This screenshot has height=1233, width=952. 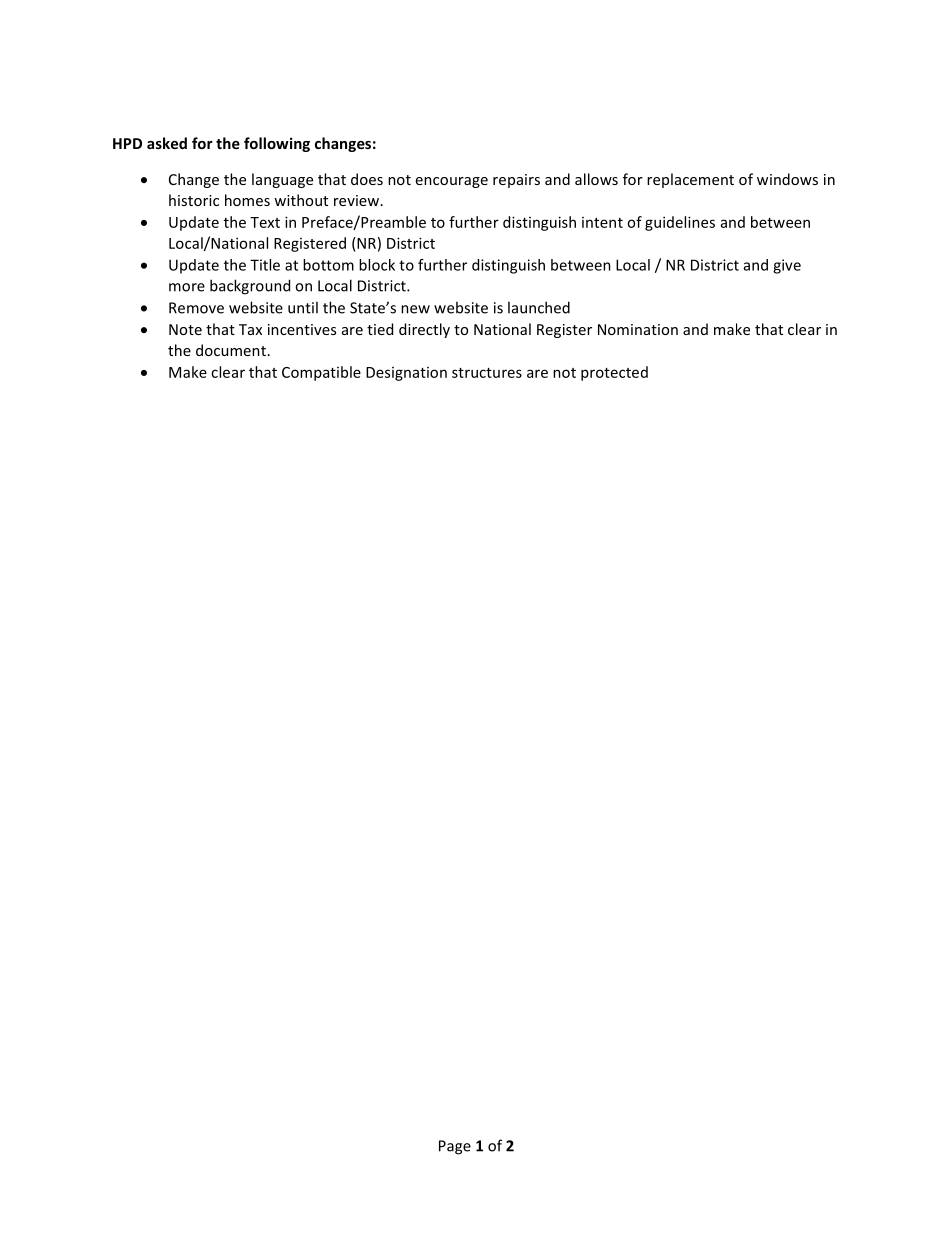 What do you see at coordinates (455, 1147) in the screenshot?
I see `Page` at bounding box center [455, 1147].
